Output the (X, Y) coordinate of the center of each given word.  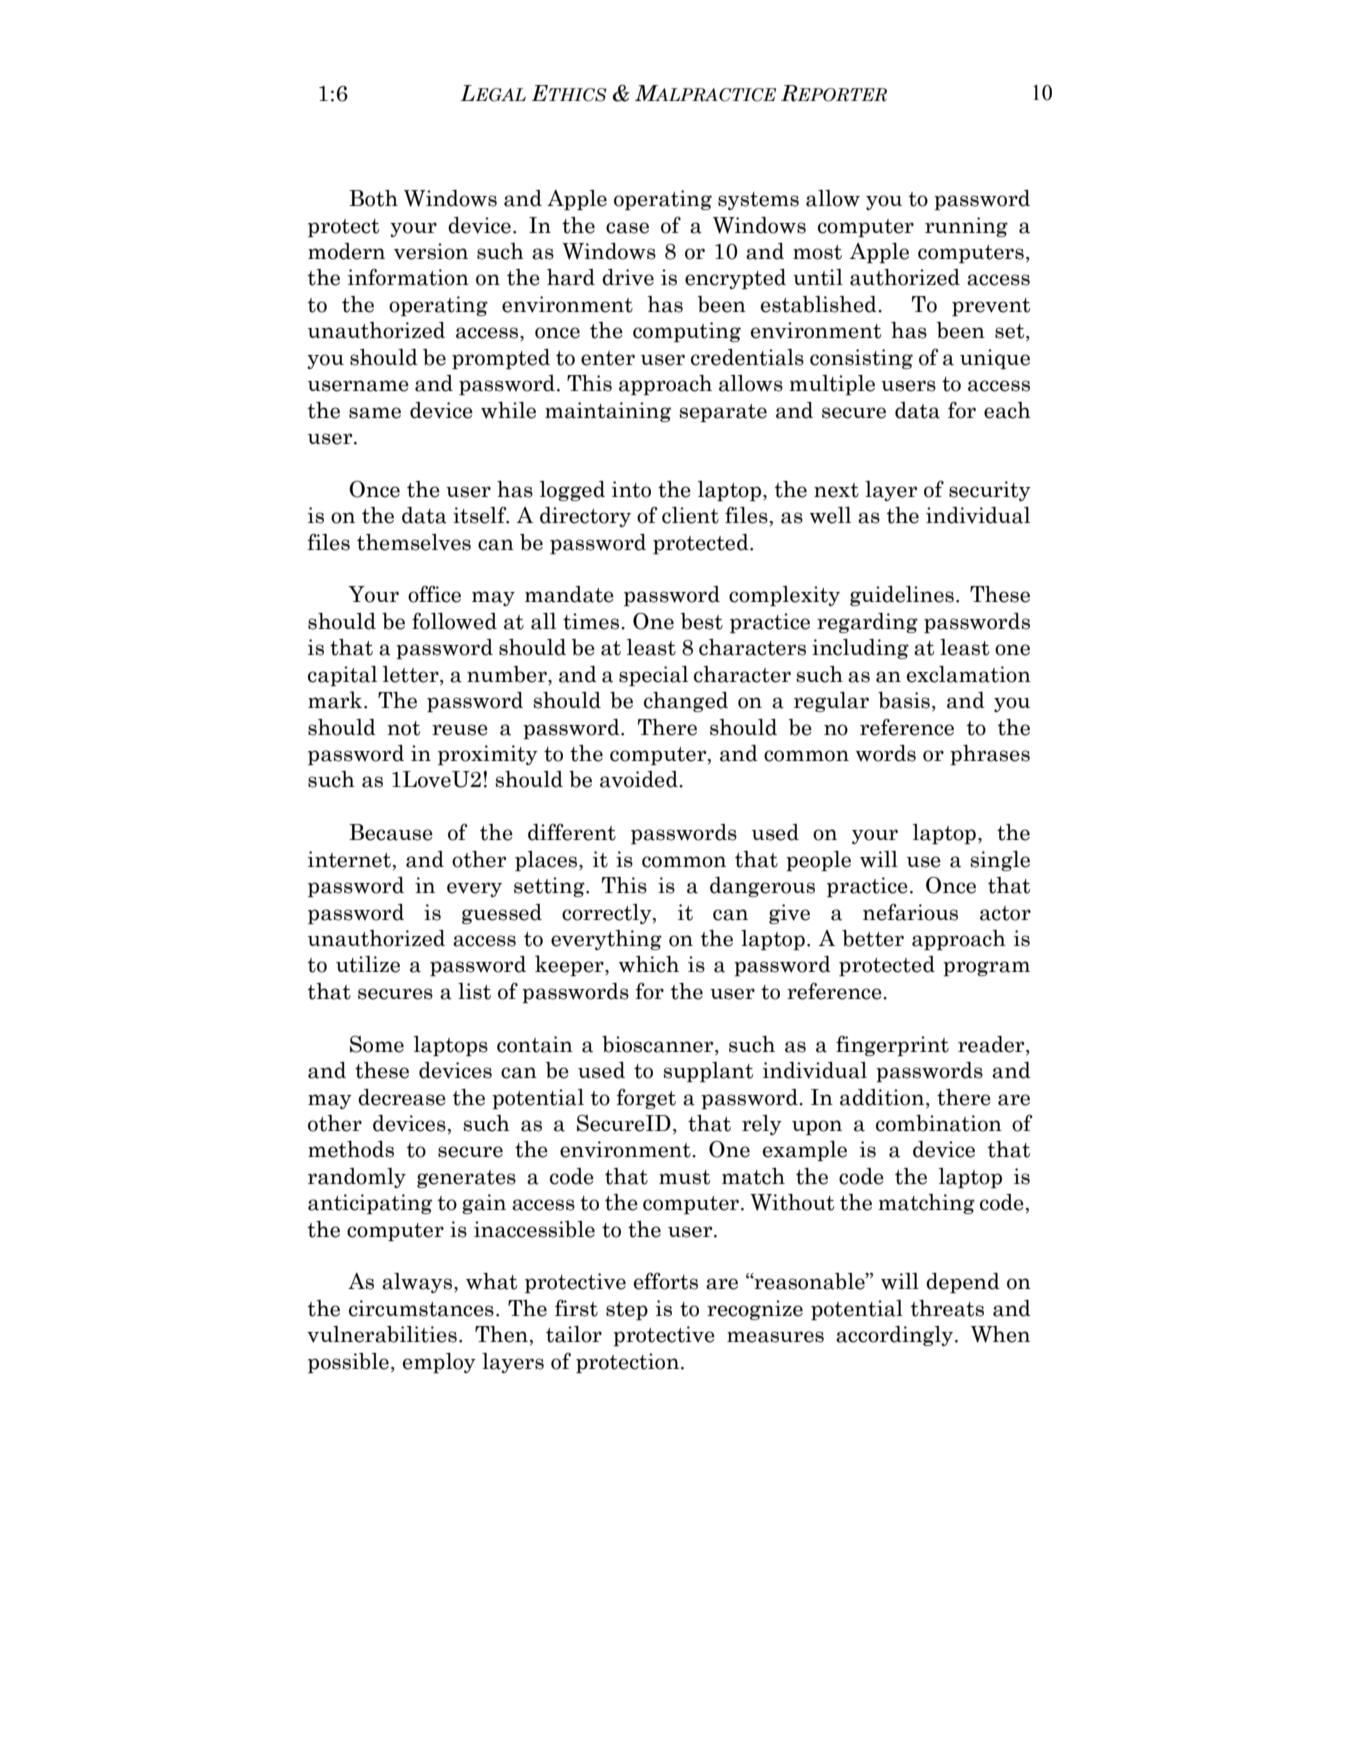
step (627, 1311)
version (431, 251)
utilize (368, 964)
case (627, 228)
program (986, 968)
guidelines (902, 596)
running (966, 227)
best (702, 621)
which (649, 964)
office (434, 594)
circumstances (421, 1308)
